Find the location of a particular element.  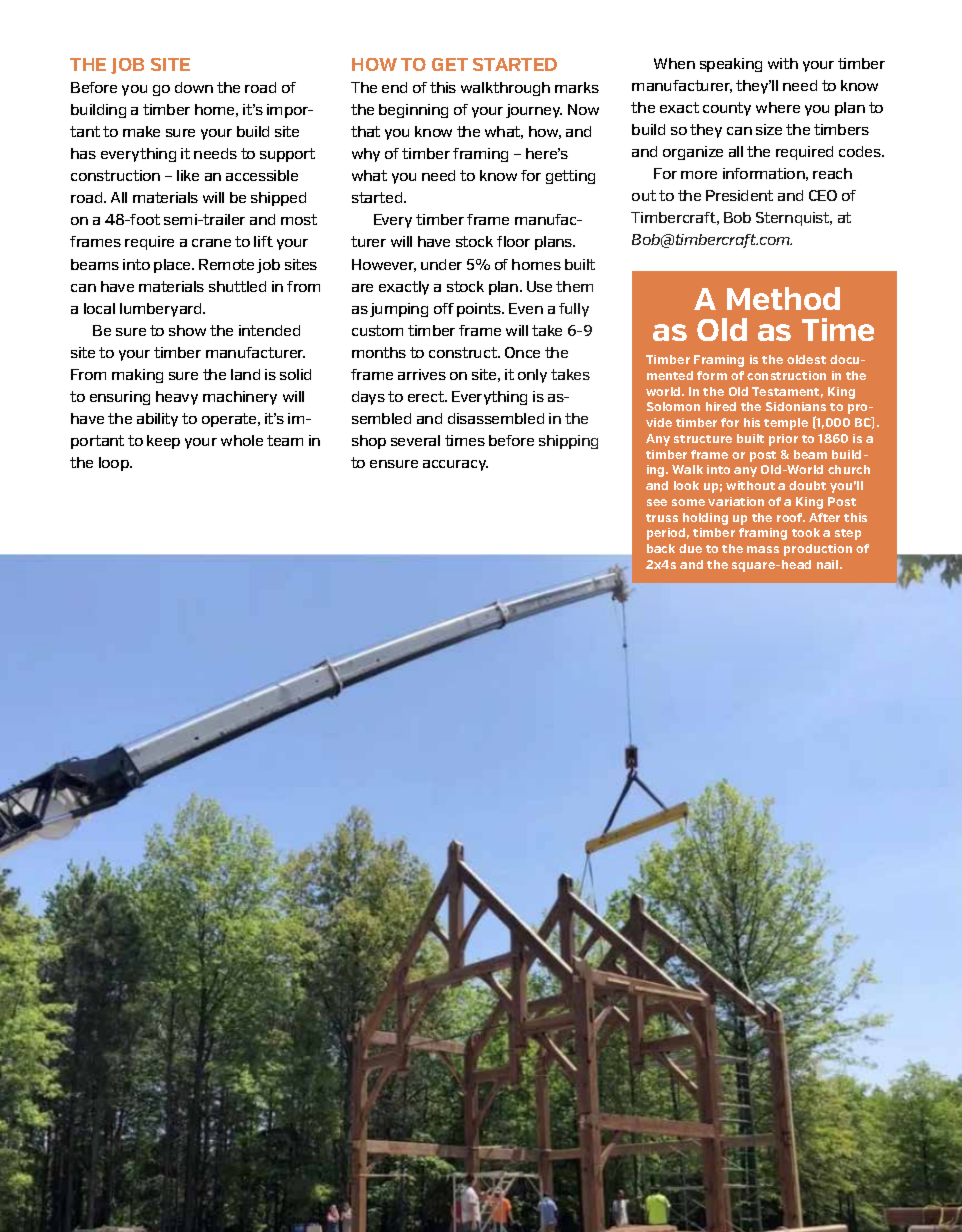

oldest is located at coordinates (806, 359).
